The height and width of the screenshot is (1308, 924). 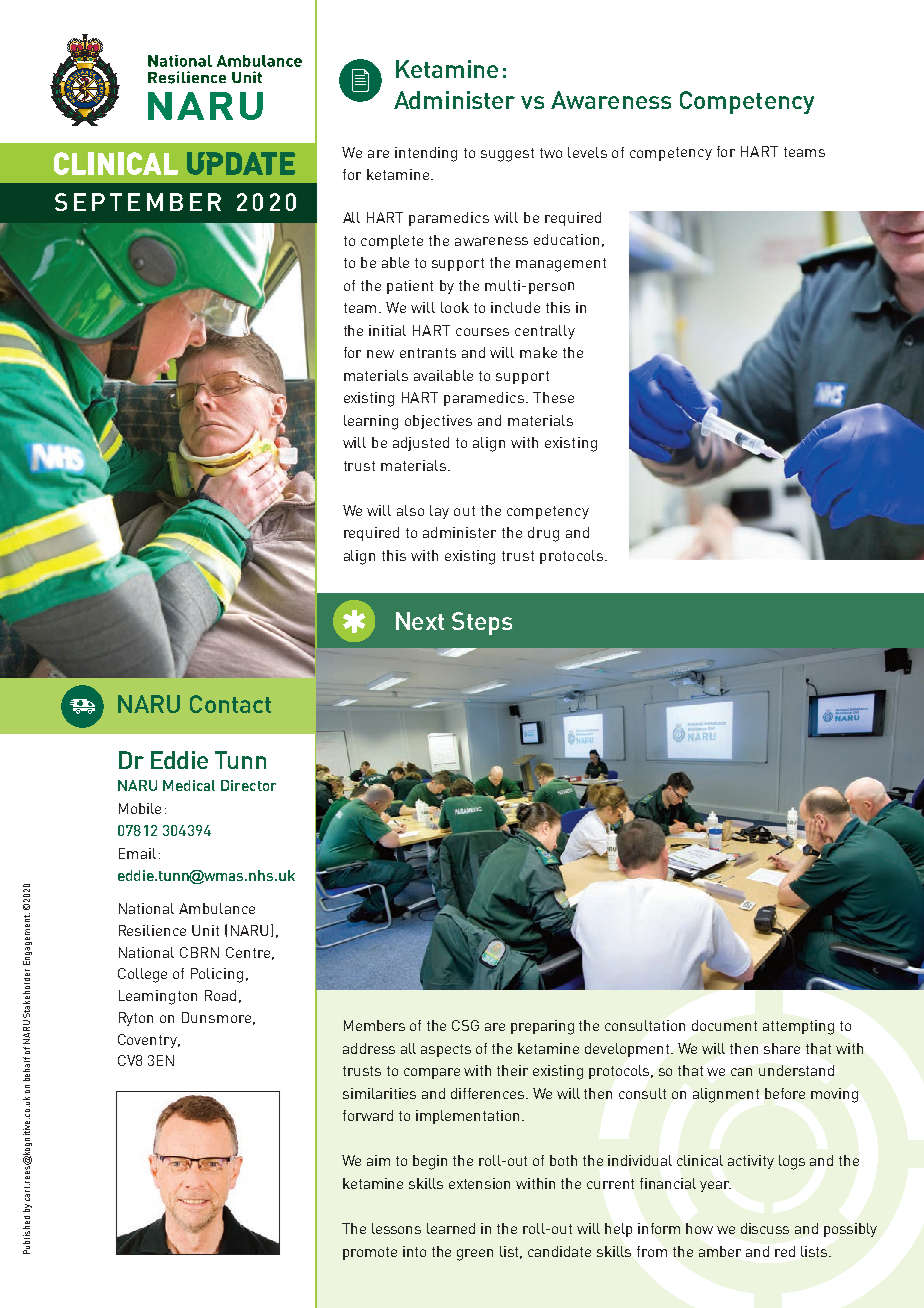 I want to click on suggest, so click(x=507, y=155).
